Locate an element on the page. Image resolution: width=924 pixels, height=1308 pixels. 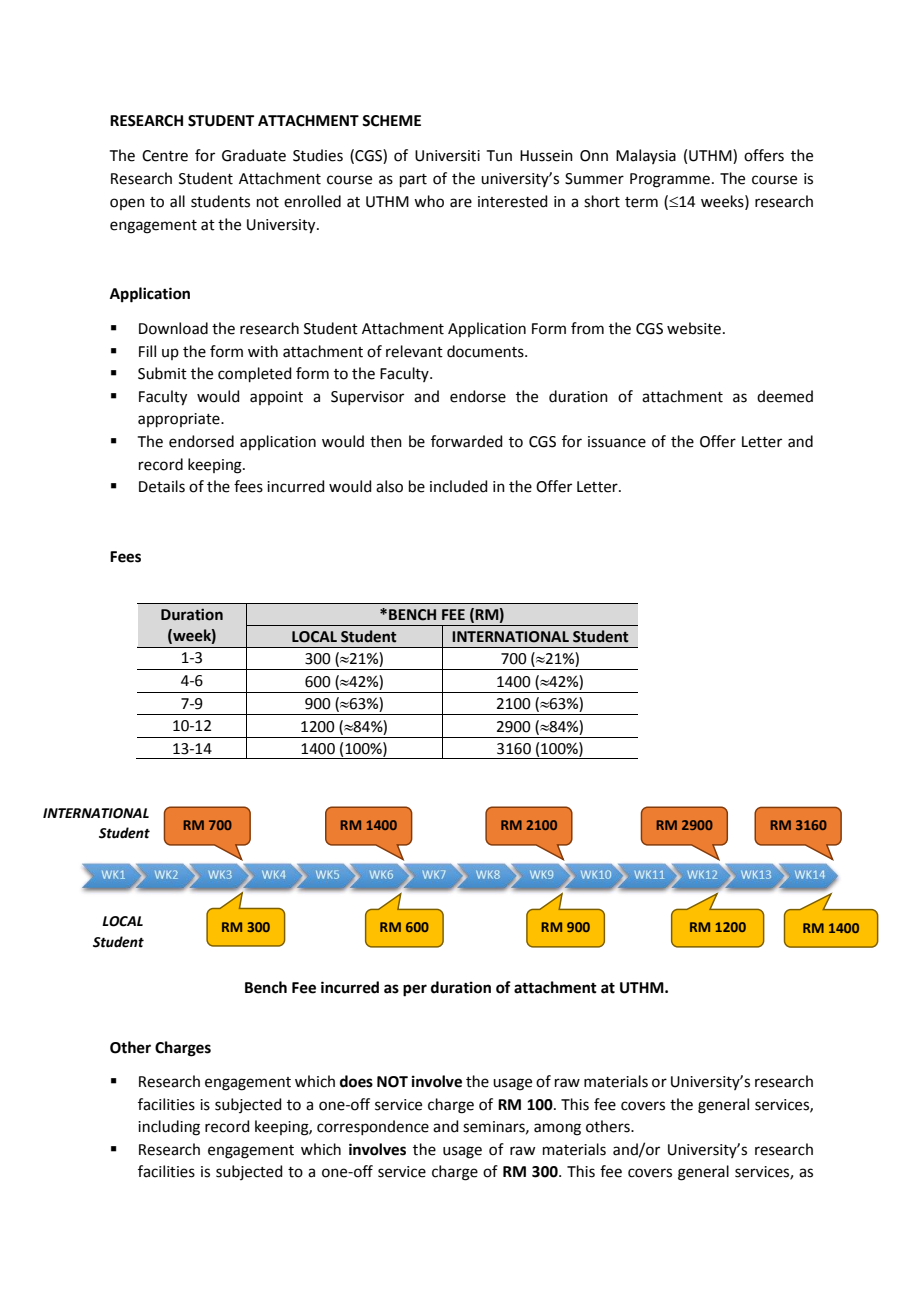
forwarded is located at coordinates (467, 441).
